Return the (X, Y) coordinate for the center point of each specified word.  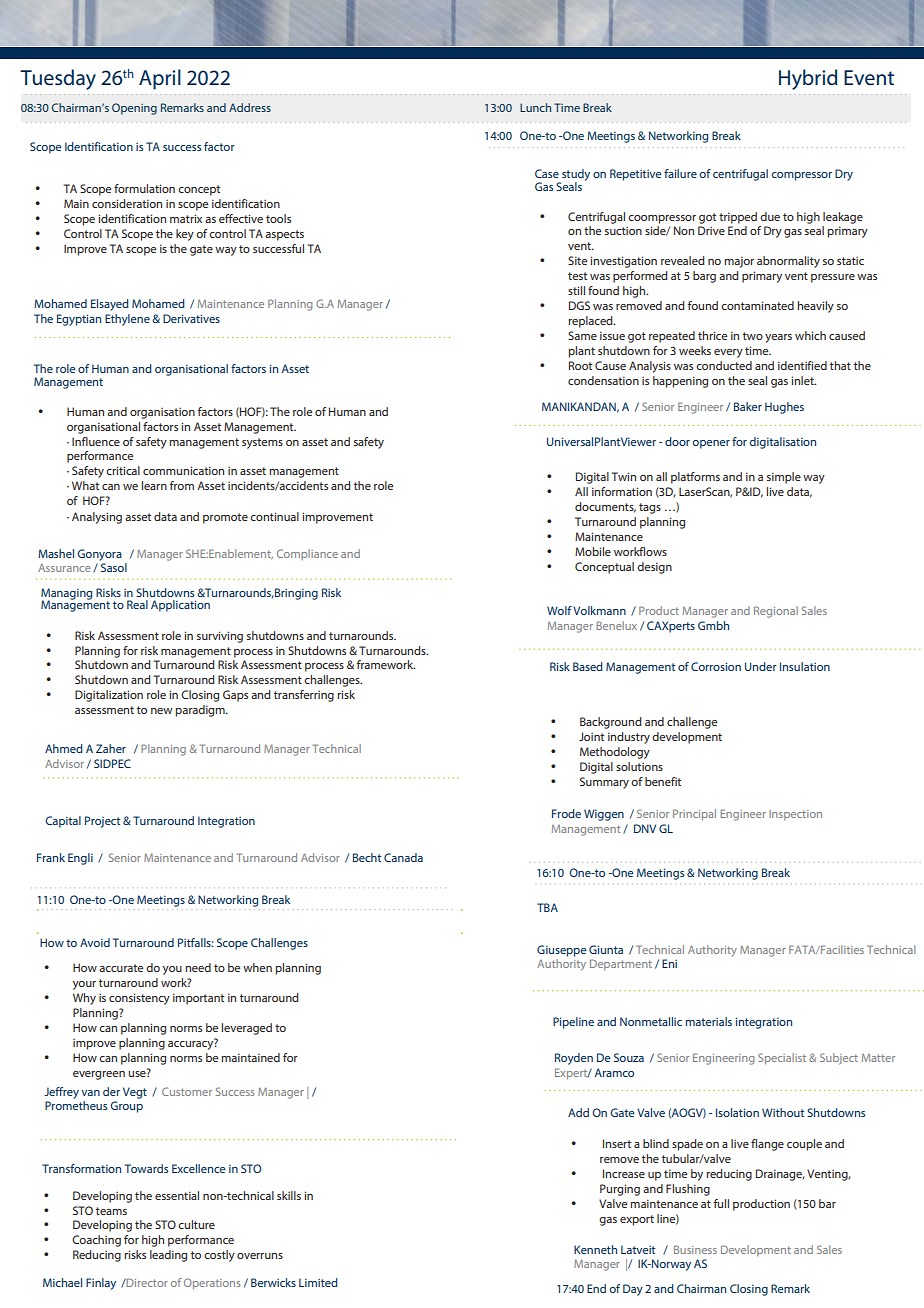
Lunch (535, 107)
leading (168, 1256)
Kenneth (595, 1249)
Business (695, 1249)
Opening (134, 109)
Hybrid (808, 79)
